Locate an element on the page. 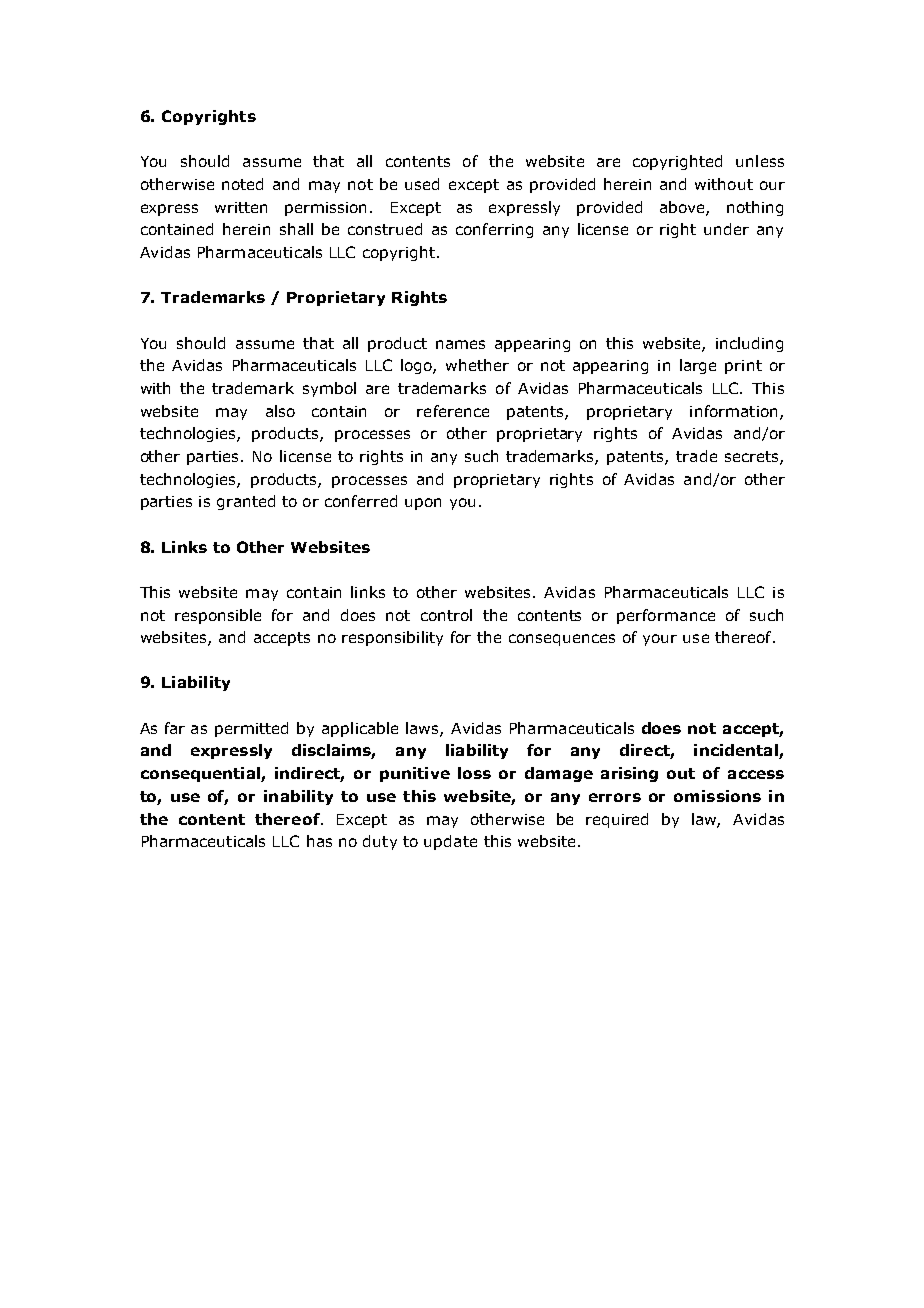 The image size is (924, 1308). noted is located at coordinates (242, 184).
